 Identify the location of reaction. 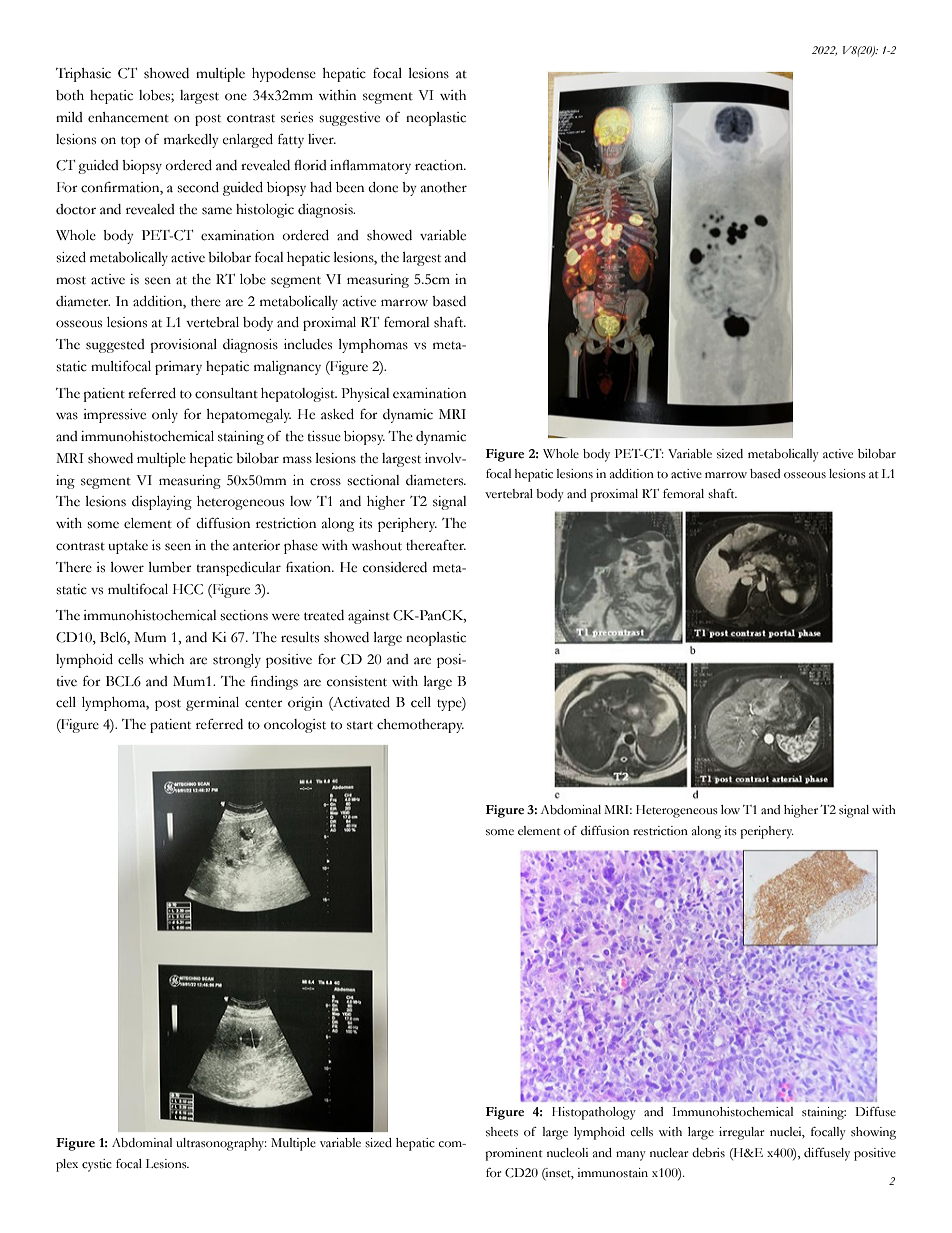
(440, 165).
